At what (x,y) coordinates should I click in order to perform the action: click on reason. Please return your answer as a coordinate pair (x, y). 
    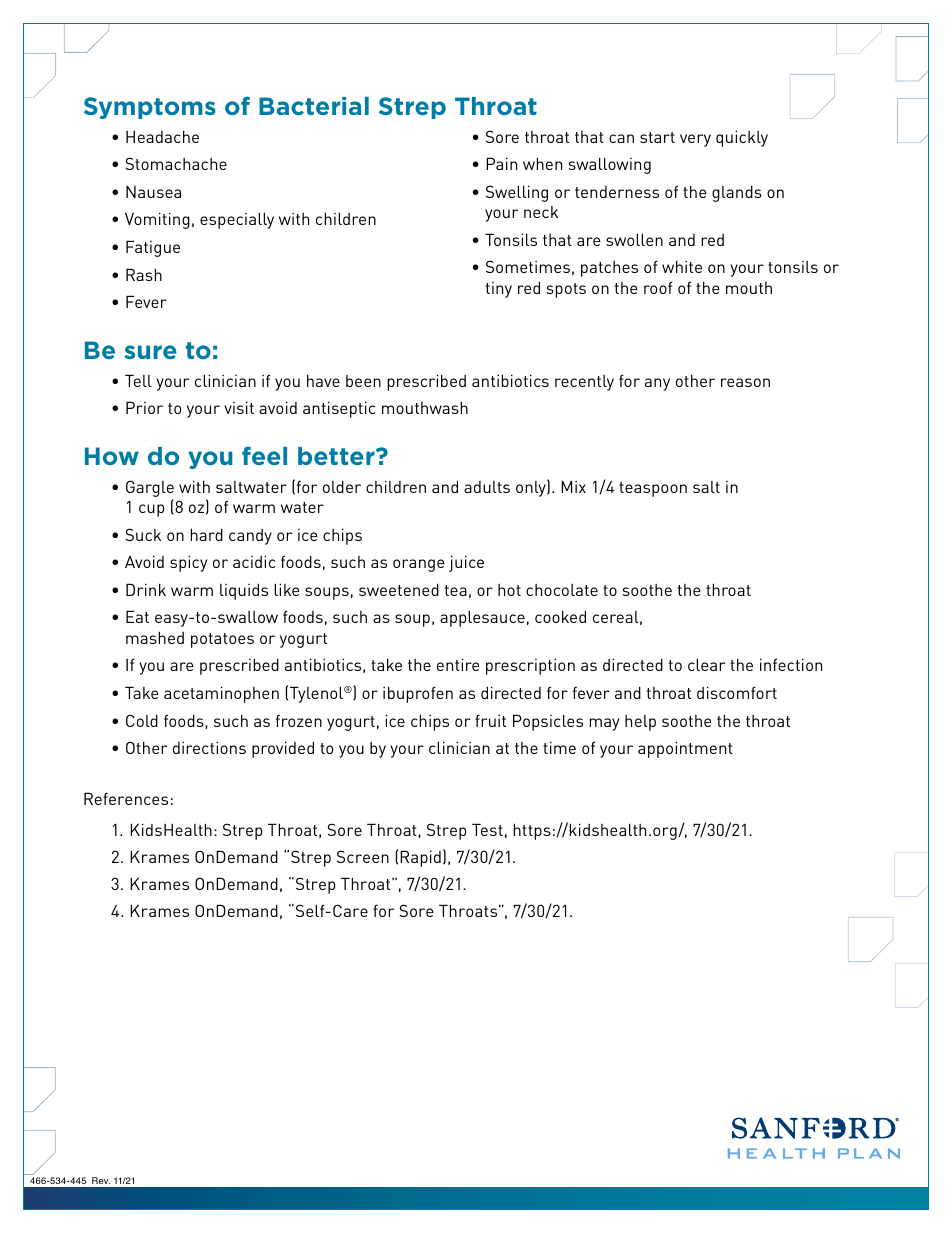
    Looking at the image, I should click on (745, 382).
